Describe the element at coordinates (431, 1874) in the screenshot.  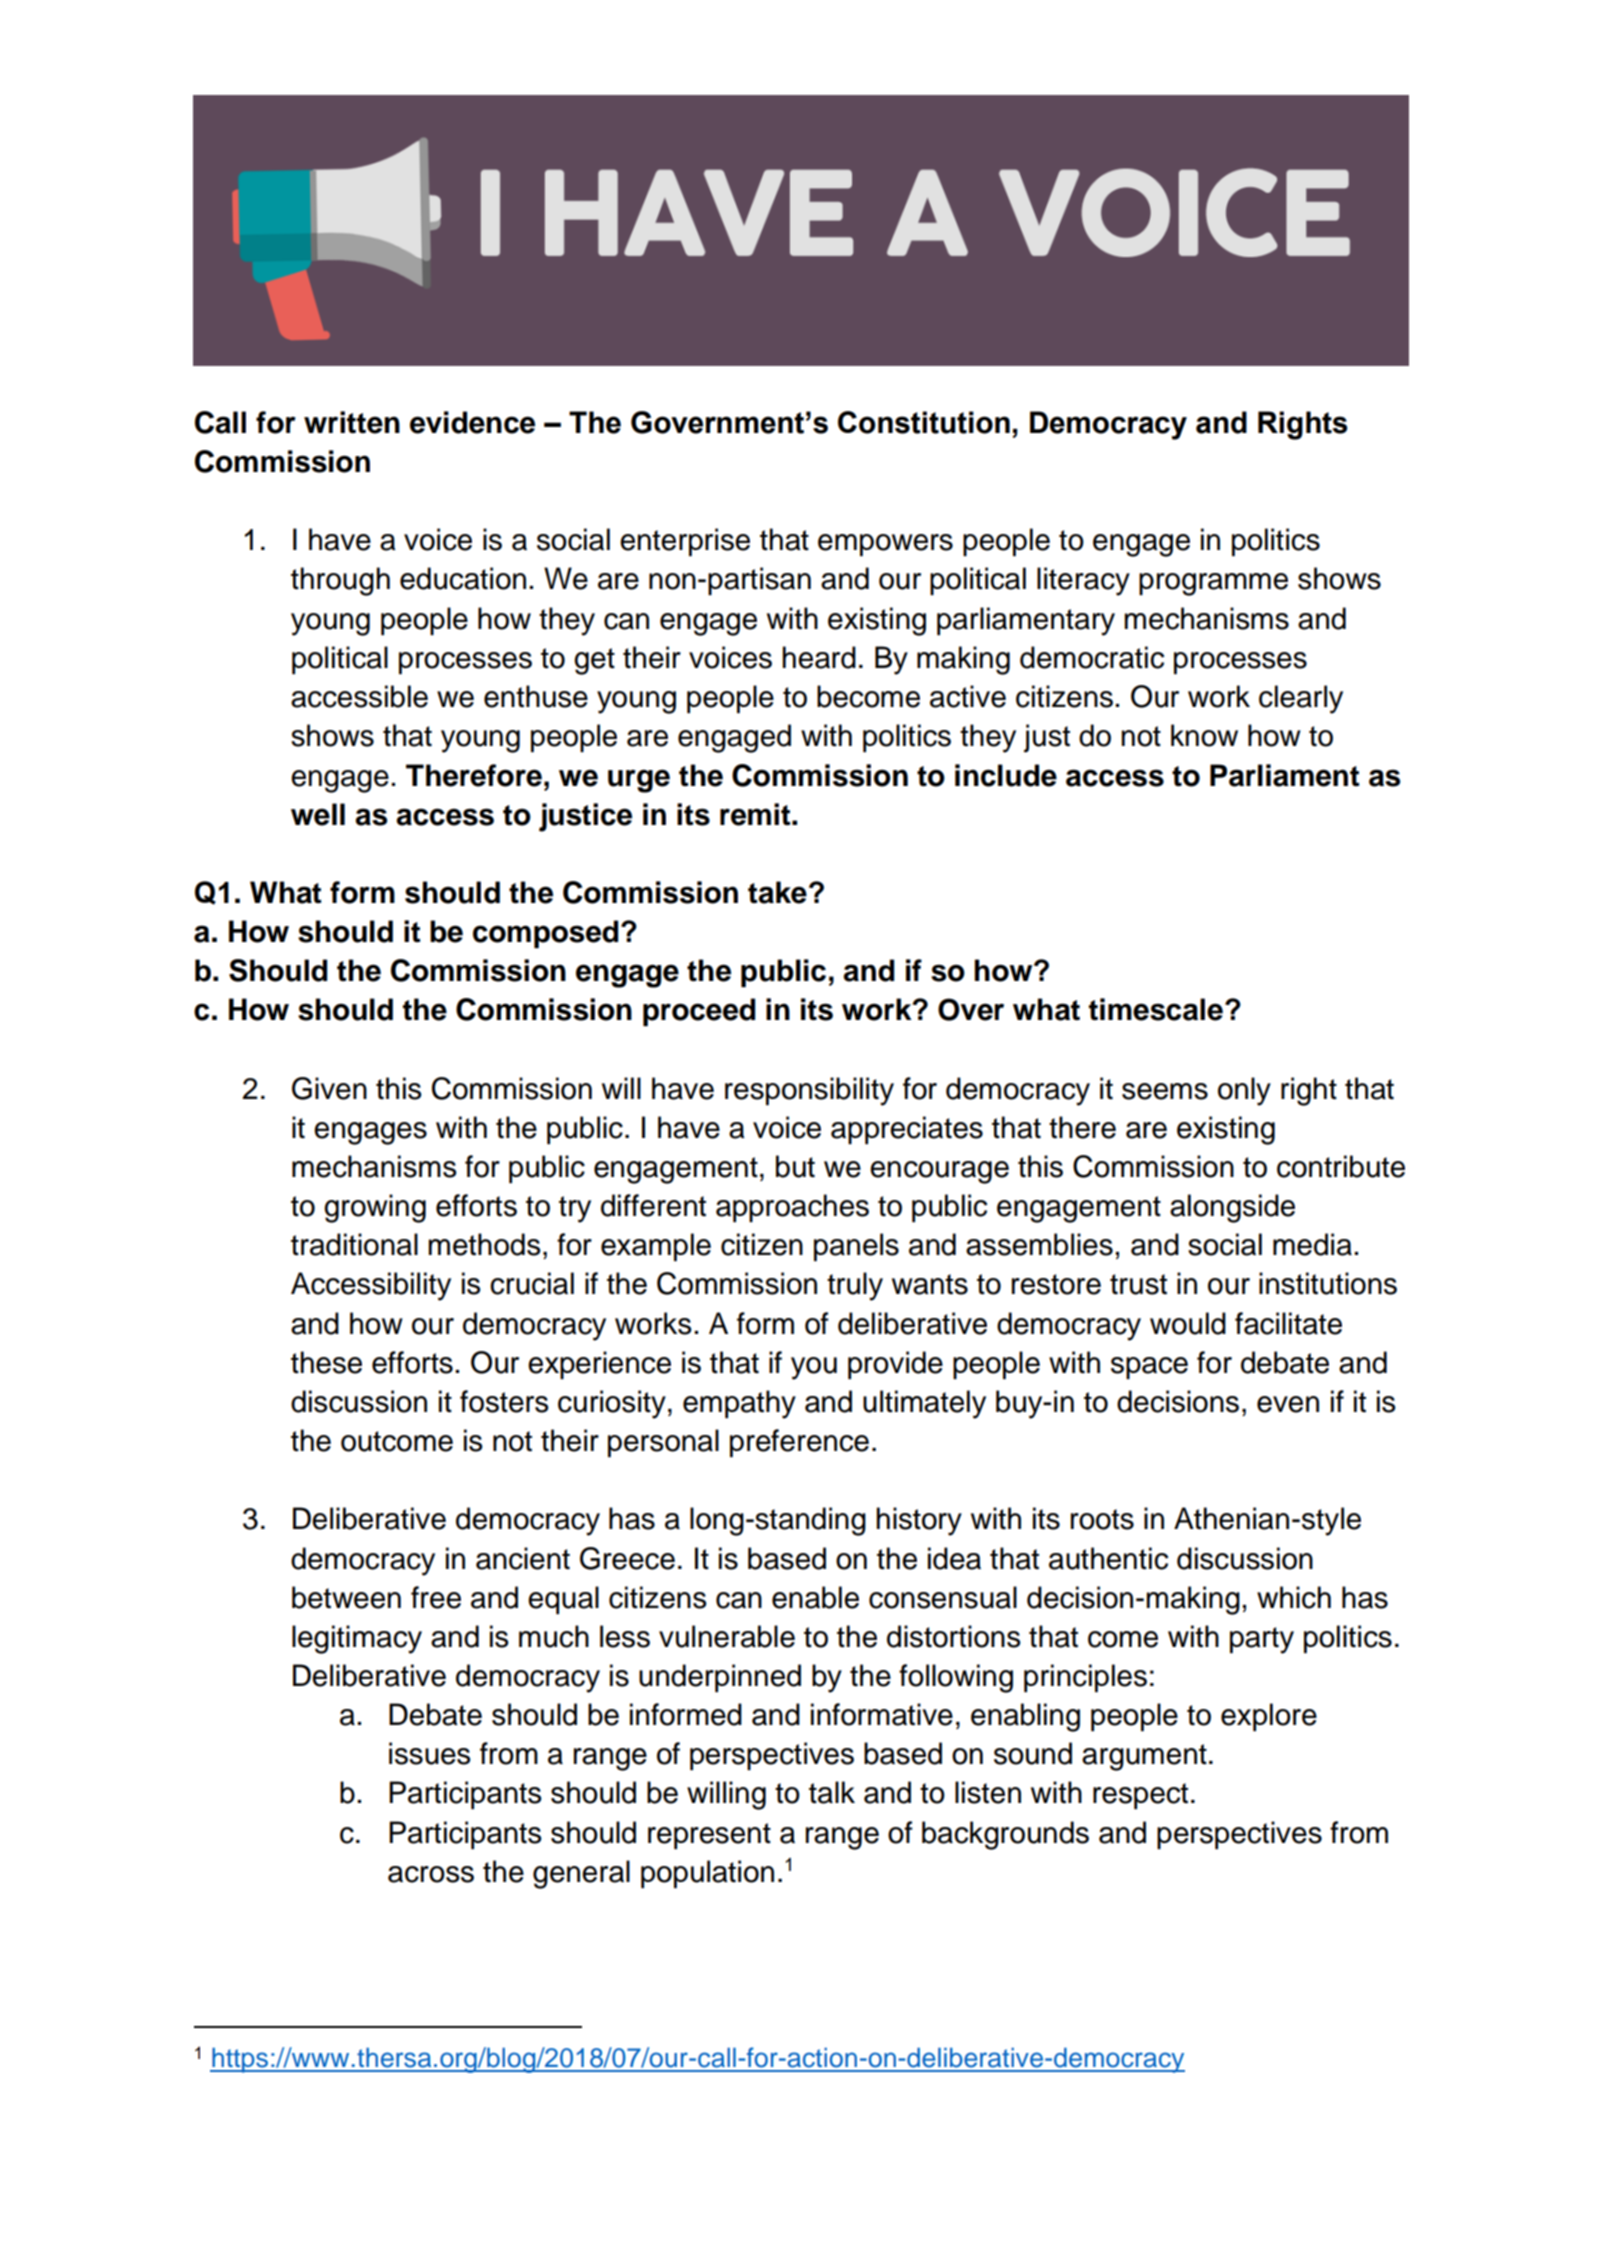
I see `across` at that location.
